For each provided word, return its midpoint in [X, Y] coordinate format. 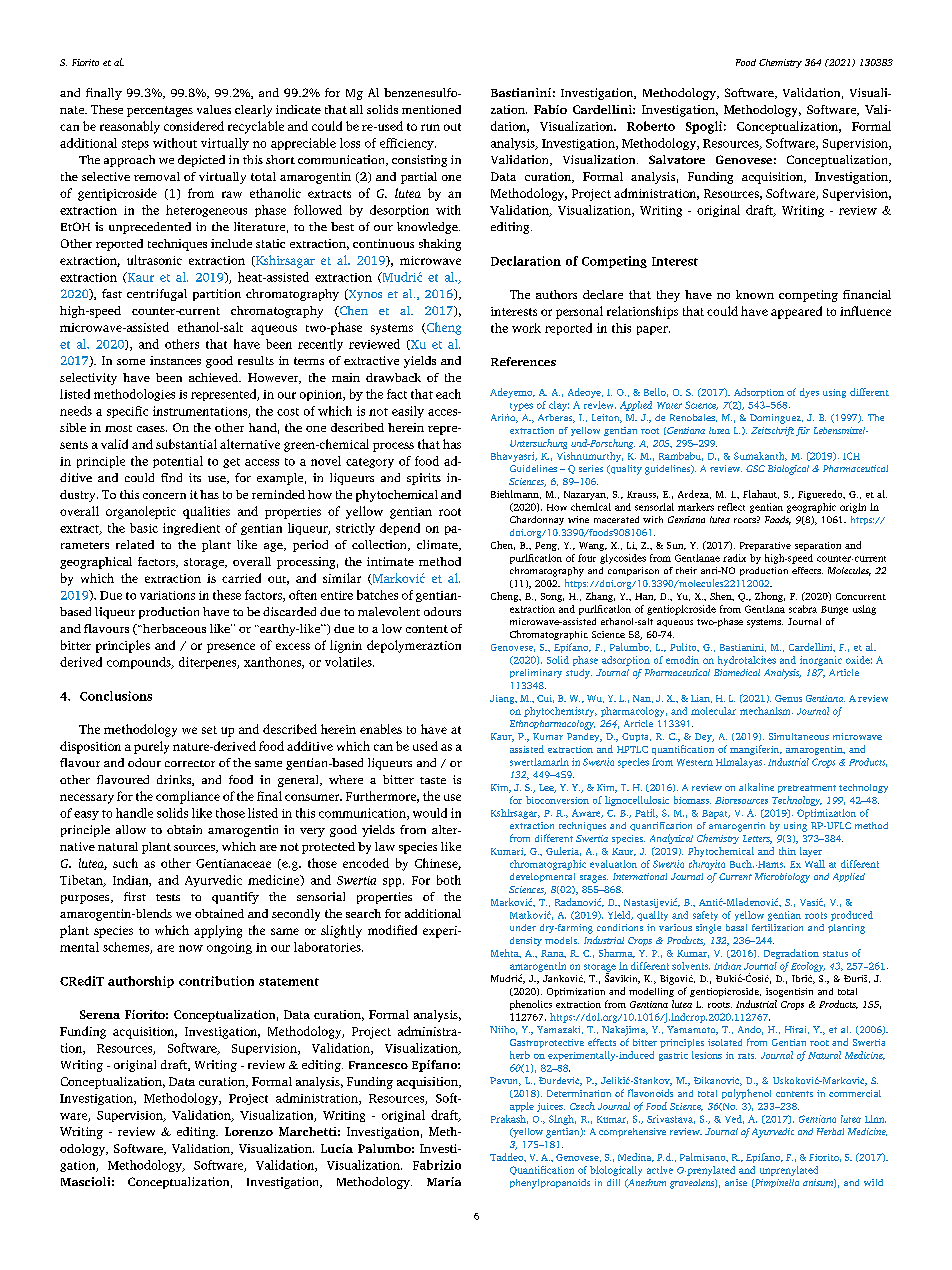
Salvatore [677, 159]
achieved [215, 377]
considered [194, 126]
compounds [140, 663]
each [448, 394]
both [449, 880]
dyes [809, 393]
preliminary [536, 673]
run [430, 127]
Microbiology [782, 878]
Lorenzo [249, 1131]
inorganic [821, 661]
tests [168, 897]
